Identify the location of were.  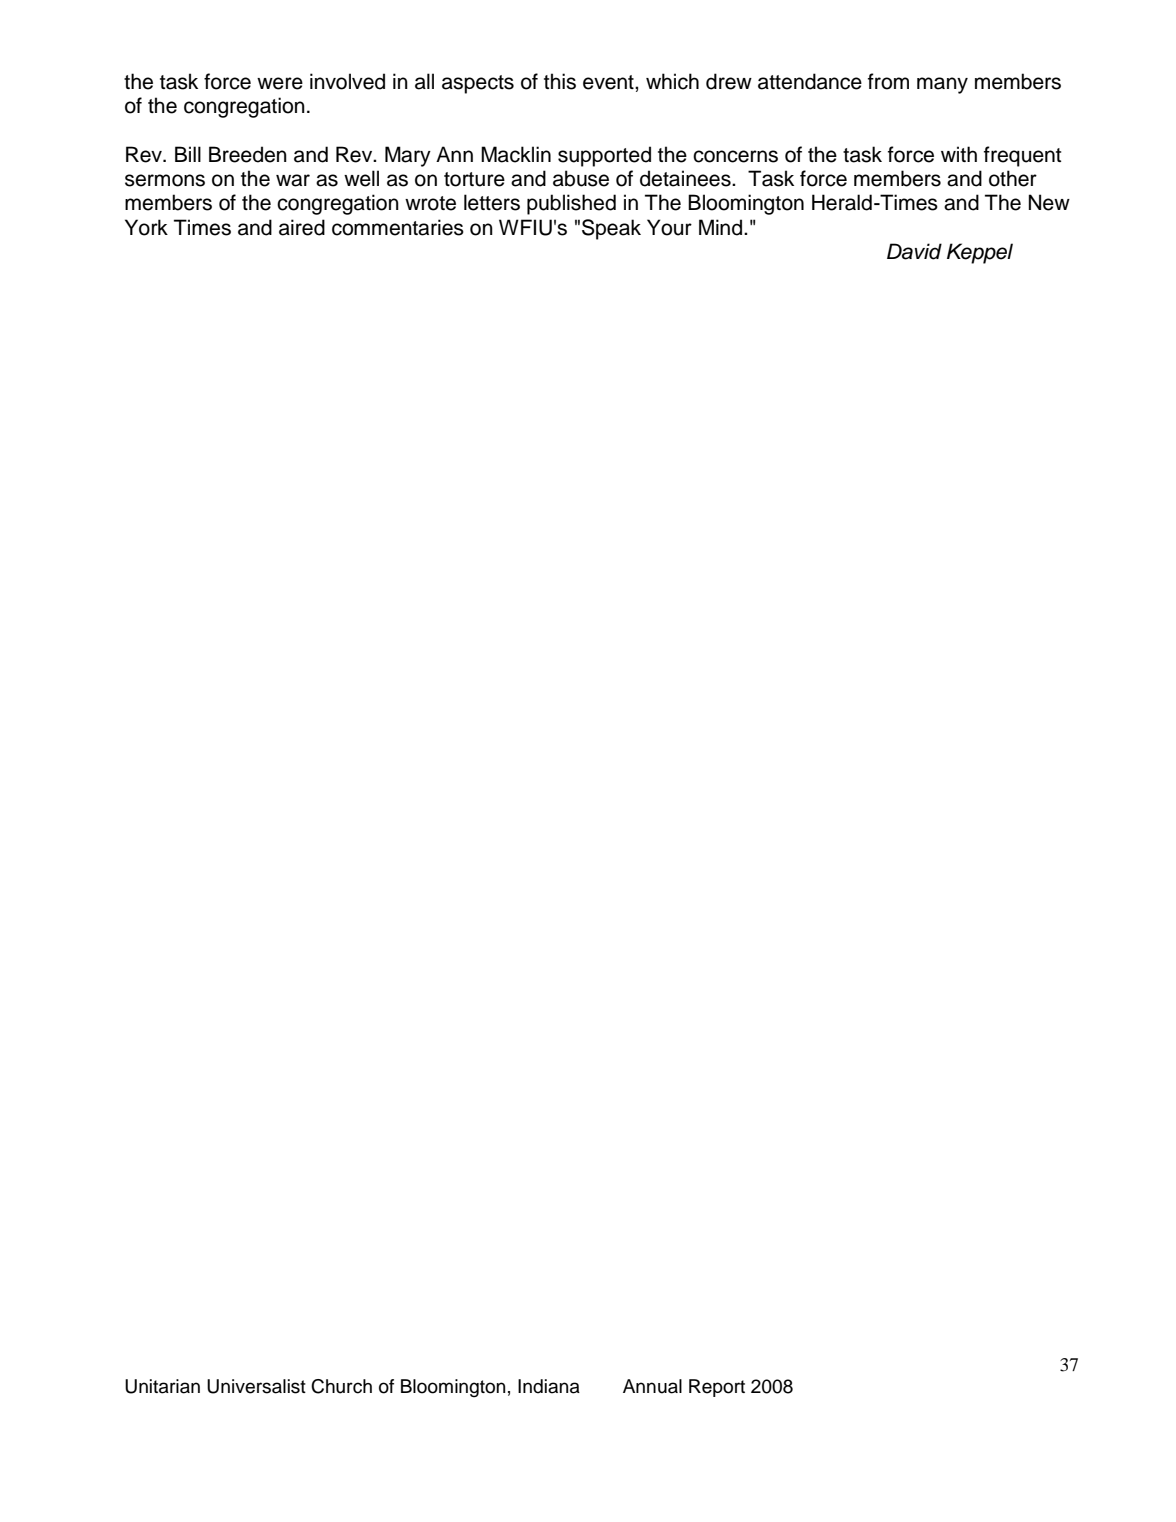
(280, 83).
